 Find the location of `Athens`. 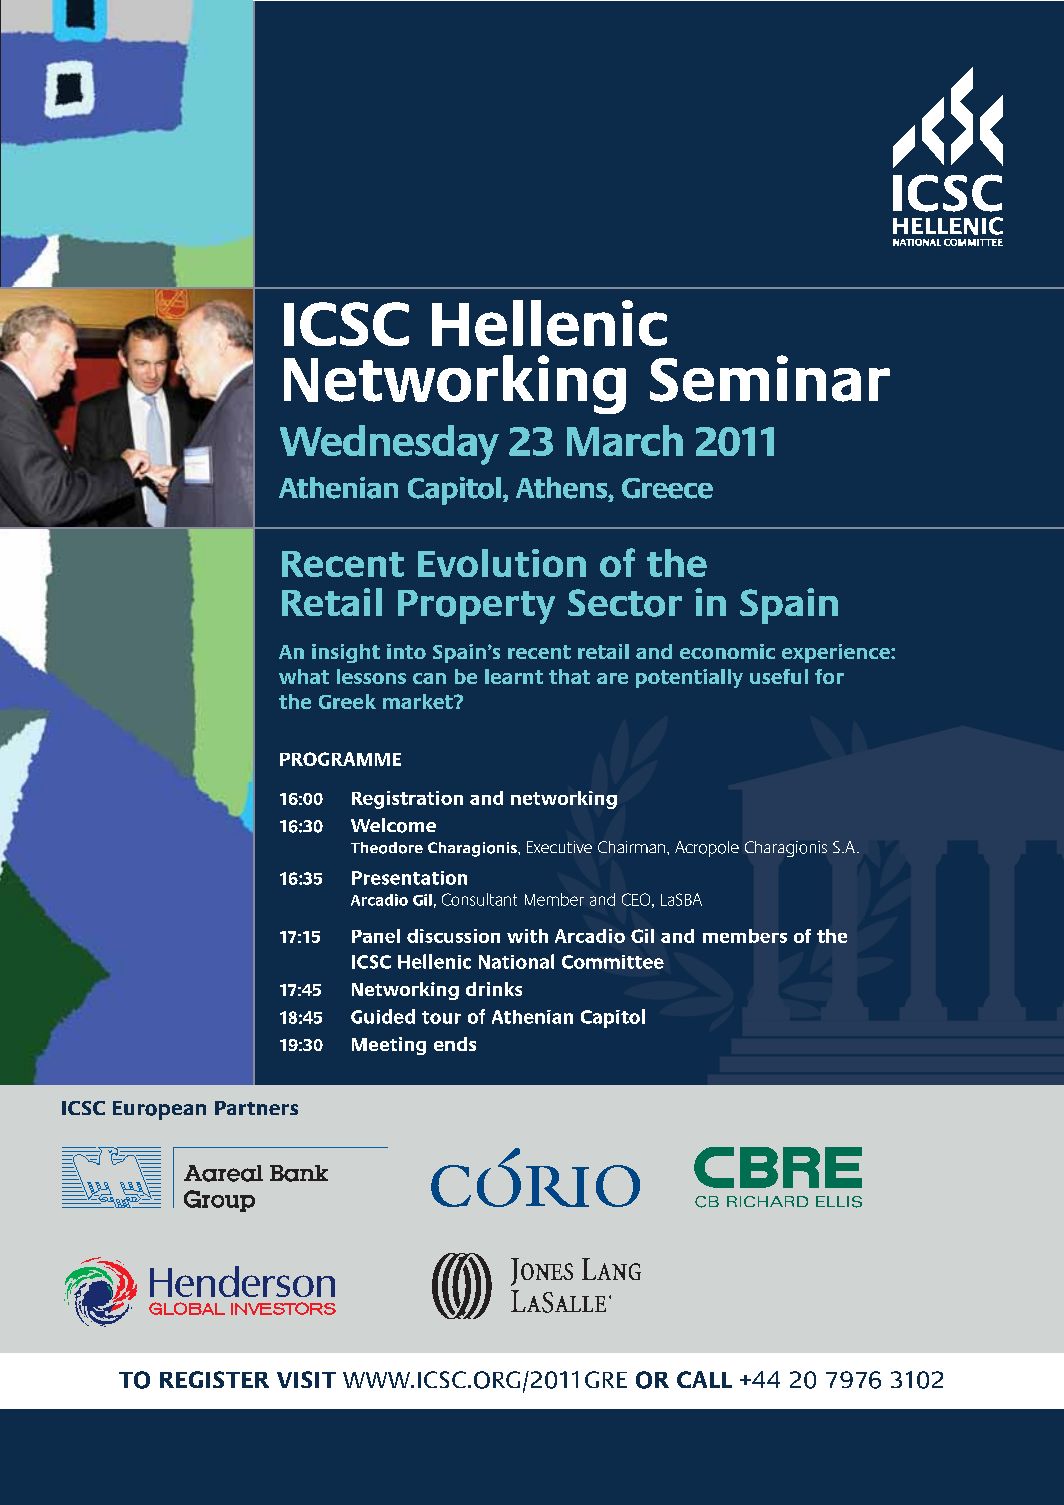

Athens is located at coordinates (563, 489).
